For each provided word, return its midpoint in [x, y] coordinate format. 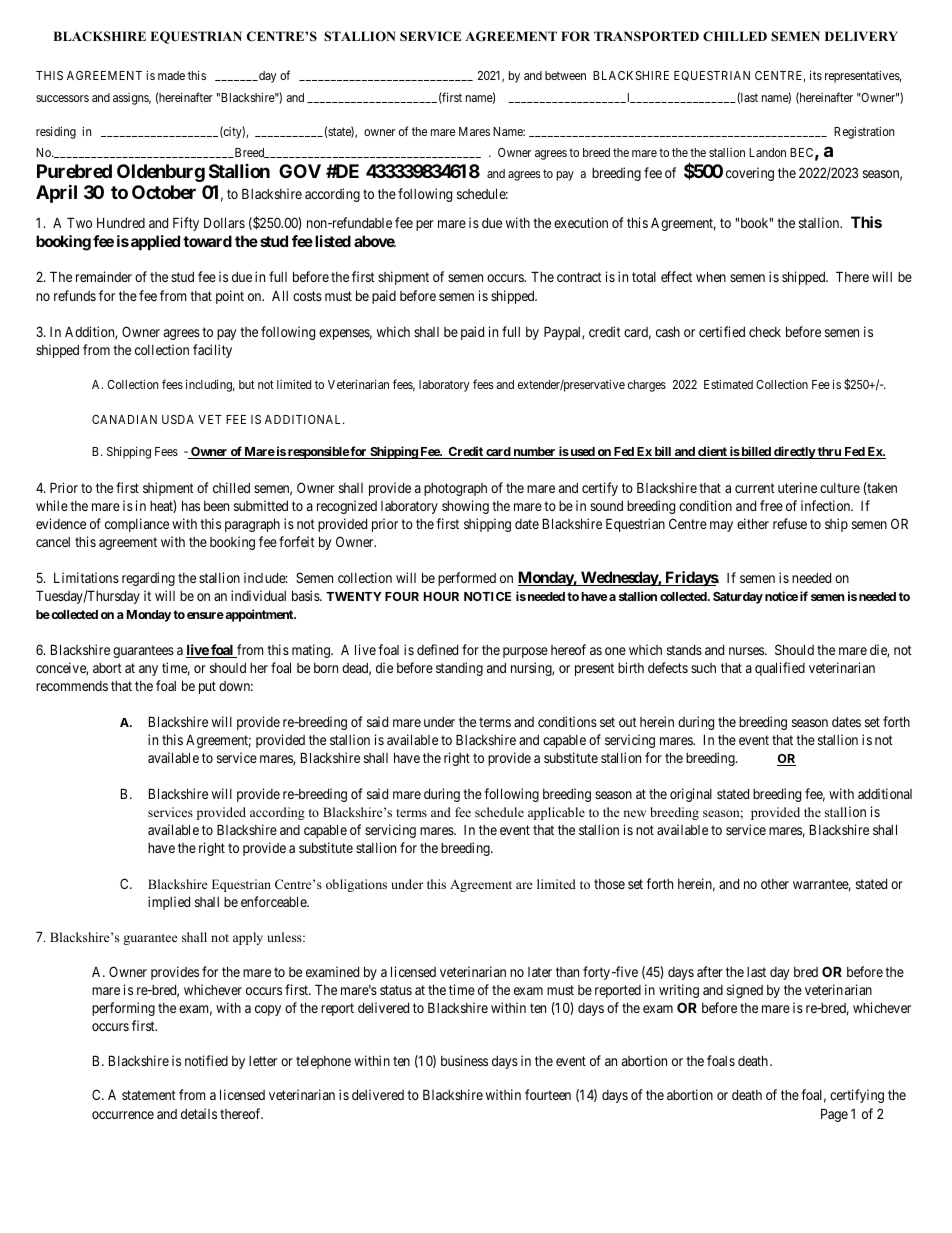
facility [212, 351]
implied [169, 903]
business [464, 1060]
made [171, 75]
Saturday [738, 598]
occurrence [123, 1115]
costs [307, 296]
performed [467, 579]
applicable [556, 813]
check [765, 331]
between [565, 75]
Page [834, 1115]
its [816, 75]
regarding [148, 579]
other [775, 884]
